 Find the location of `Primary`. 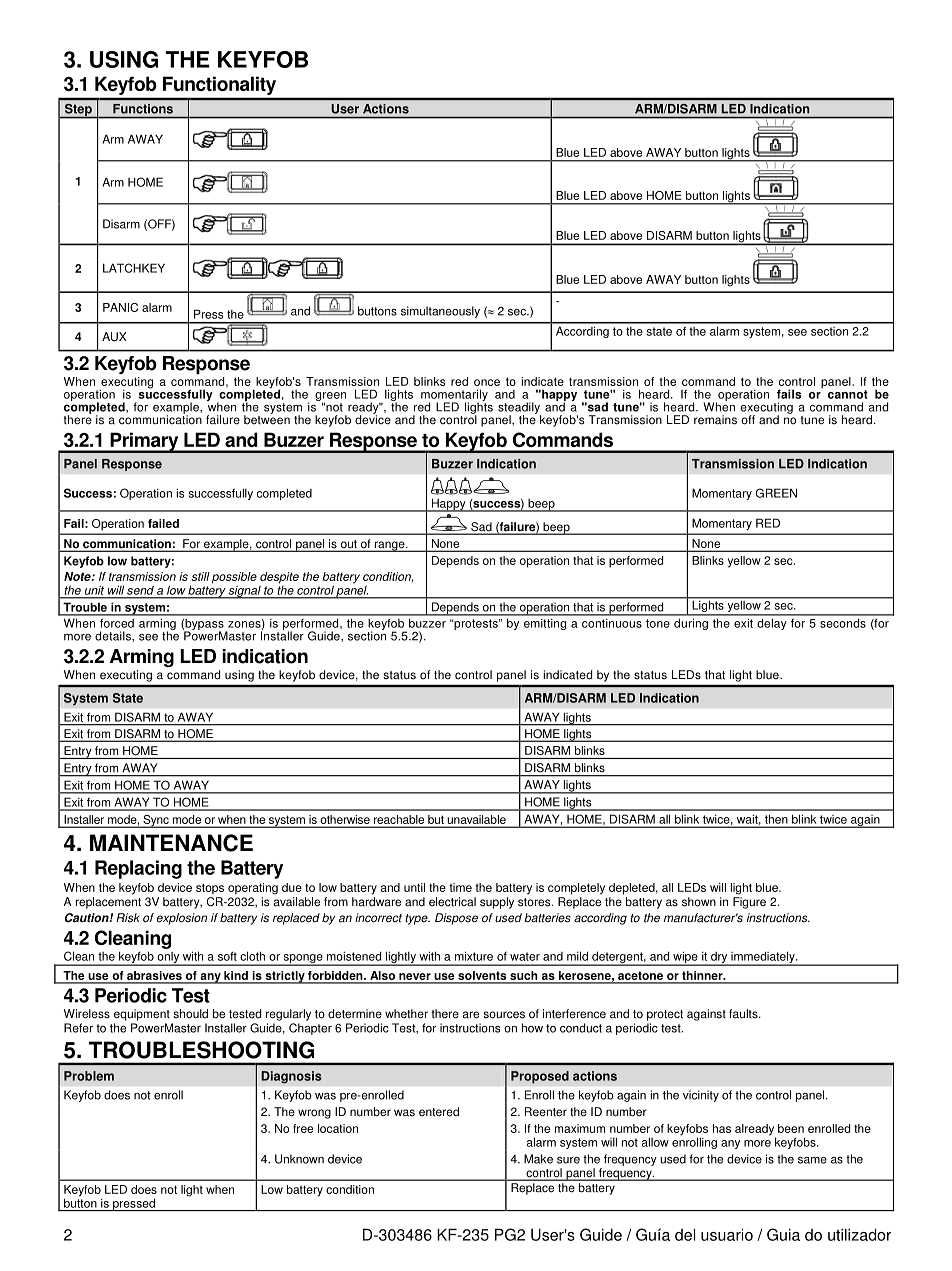

Primary is located at coordinates (144, 443).
